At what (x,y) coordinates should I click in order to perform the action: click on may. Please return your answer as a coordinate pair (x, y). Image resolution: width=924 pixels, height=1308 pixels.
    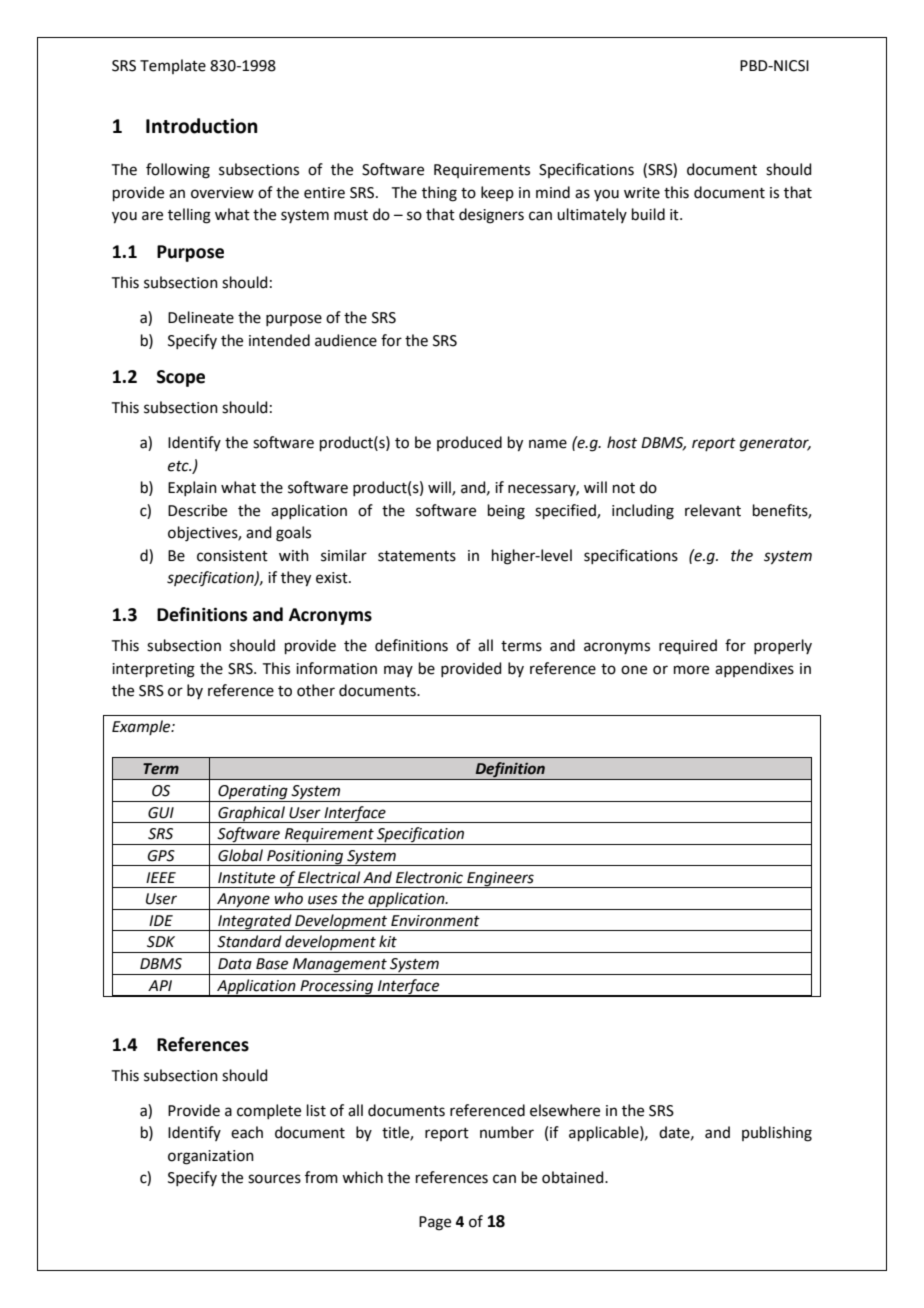
    Looking at the image, I should click on (398, 671).
